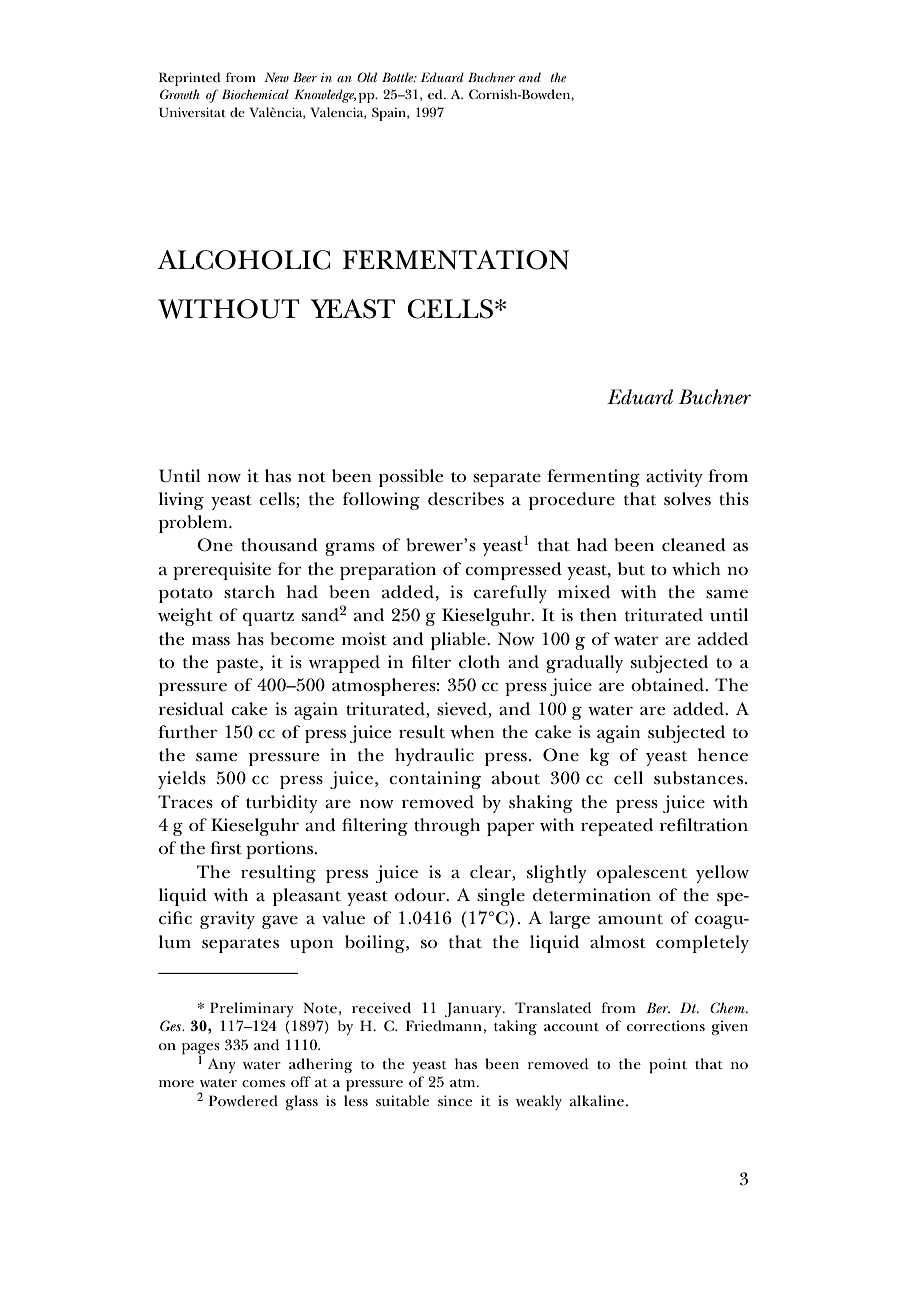 The width and height of the page is (924, 1308). Describe the element at coordinates (411, 478) in the page. I see `possible` at that location.
